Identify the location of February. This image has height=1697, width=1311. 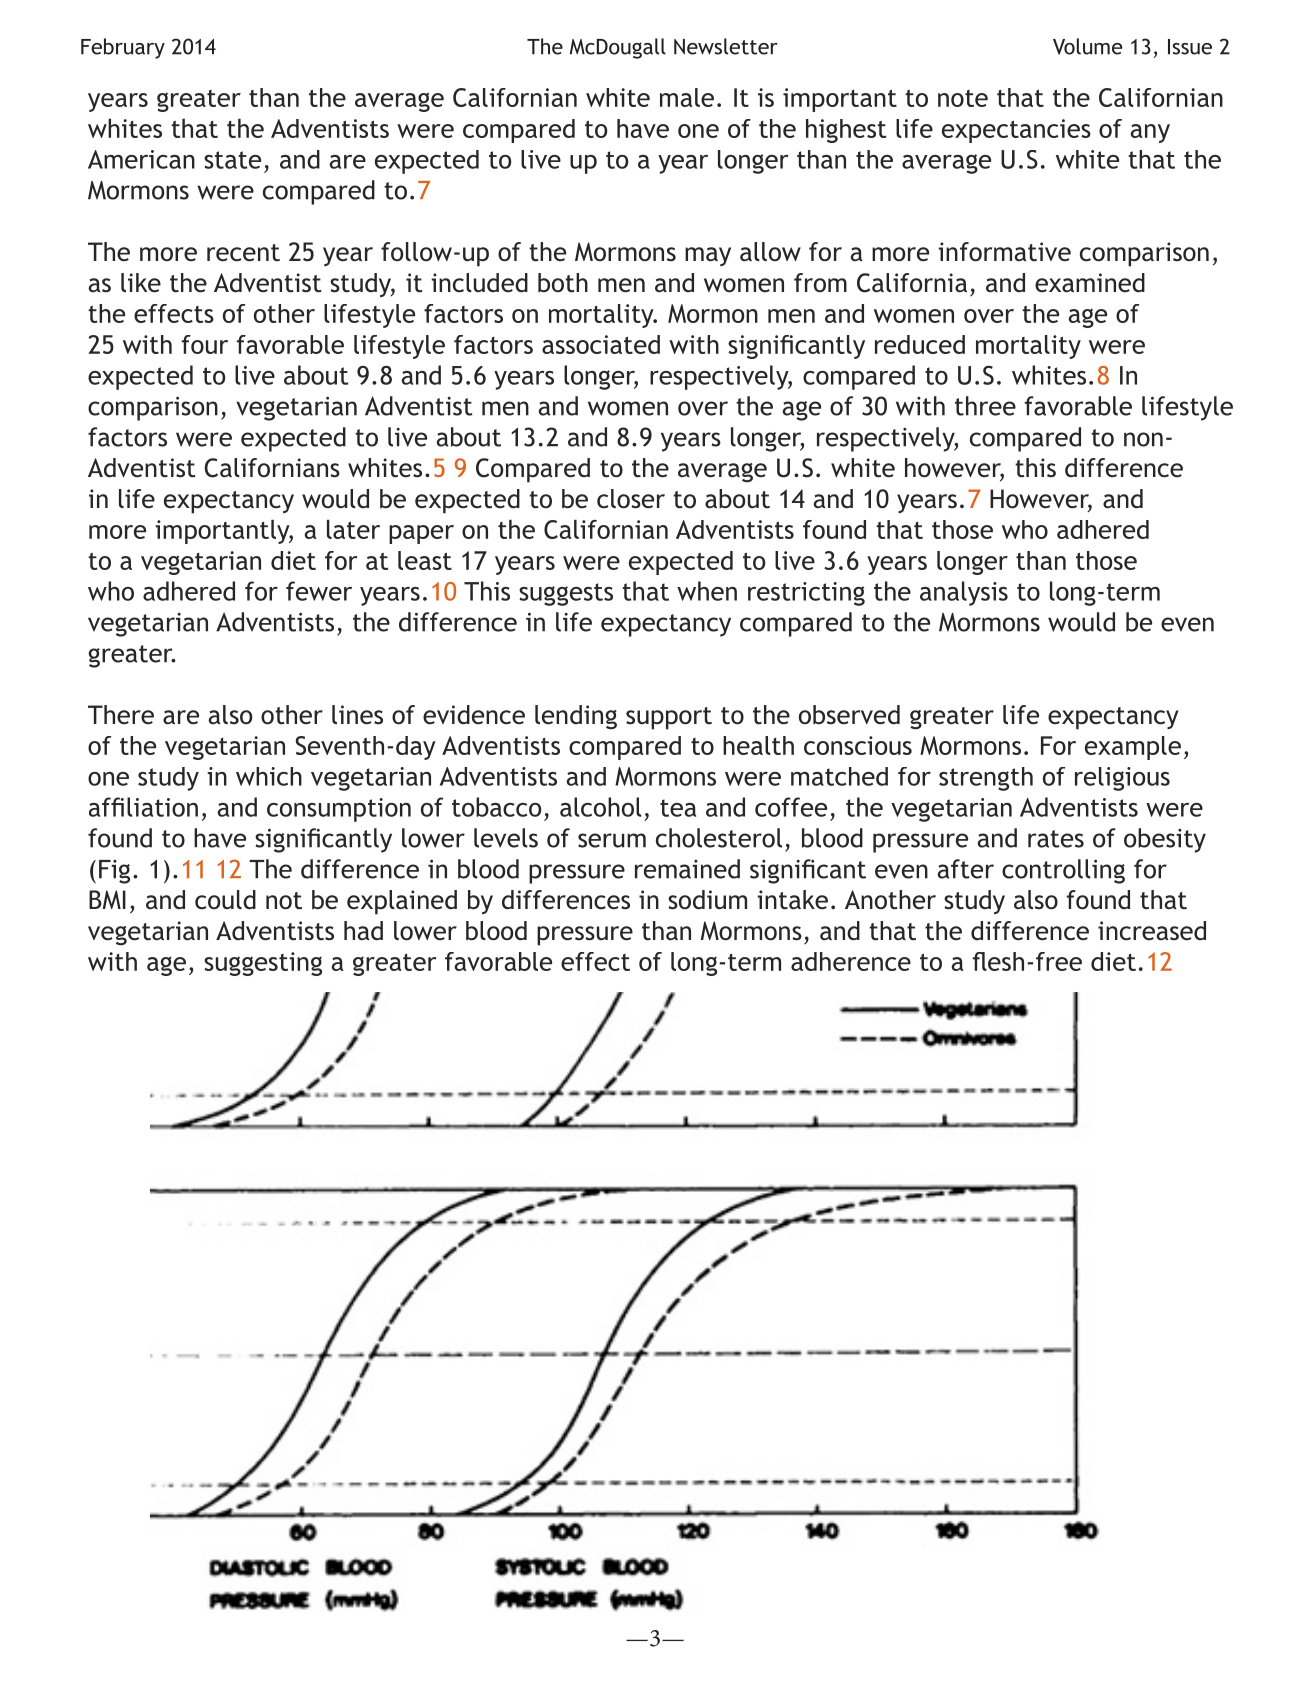
(123, 48).
